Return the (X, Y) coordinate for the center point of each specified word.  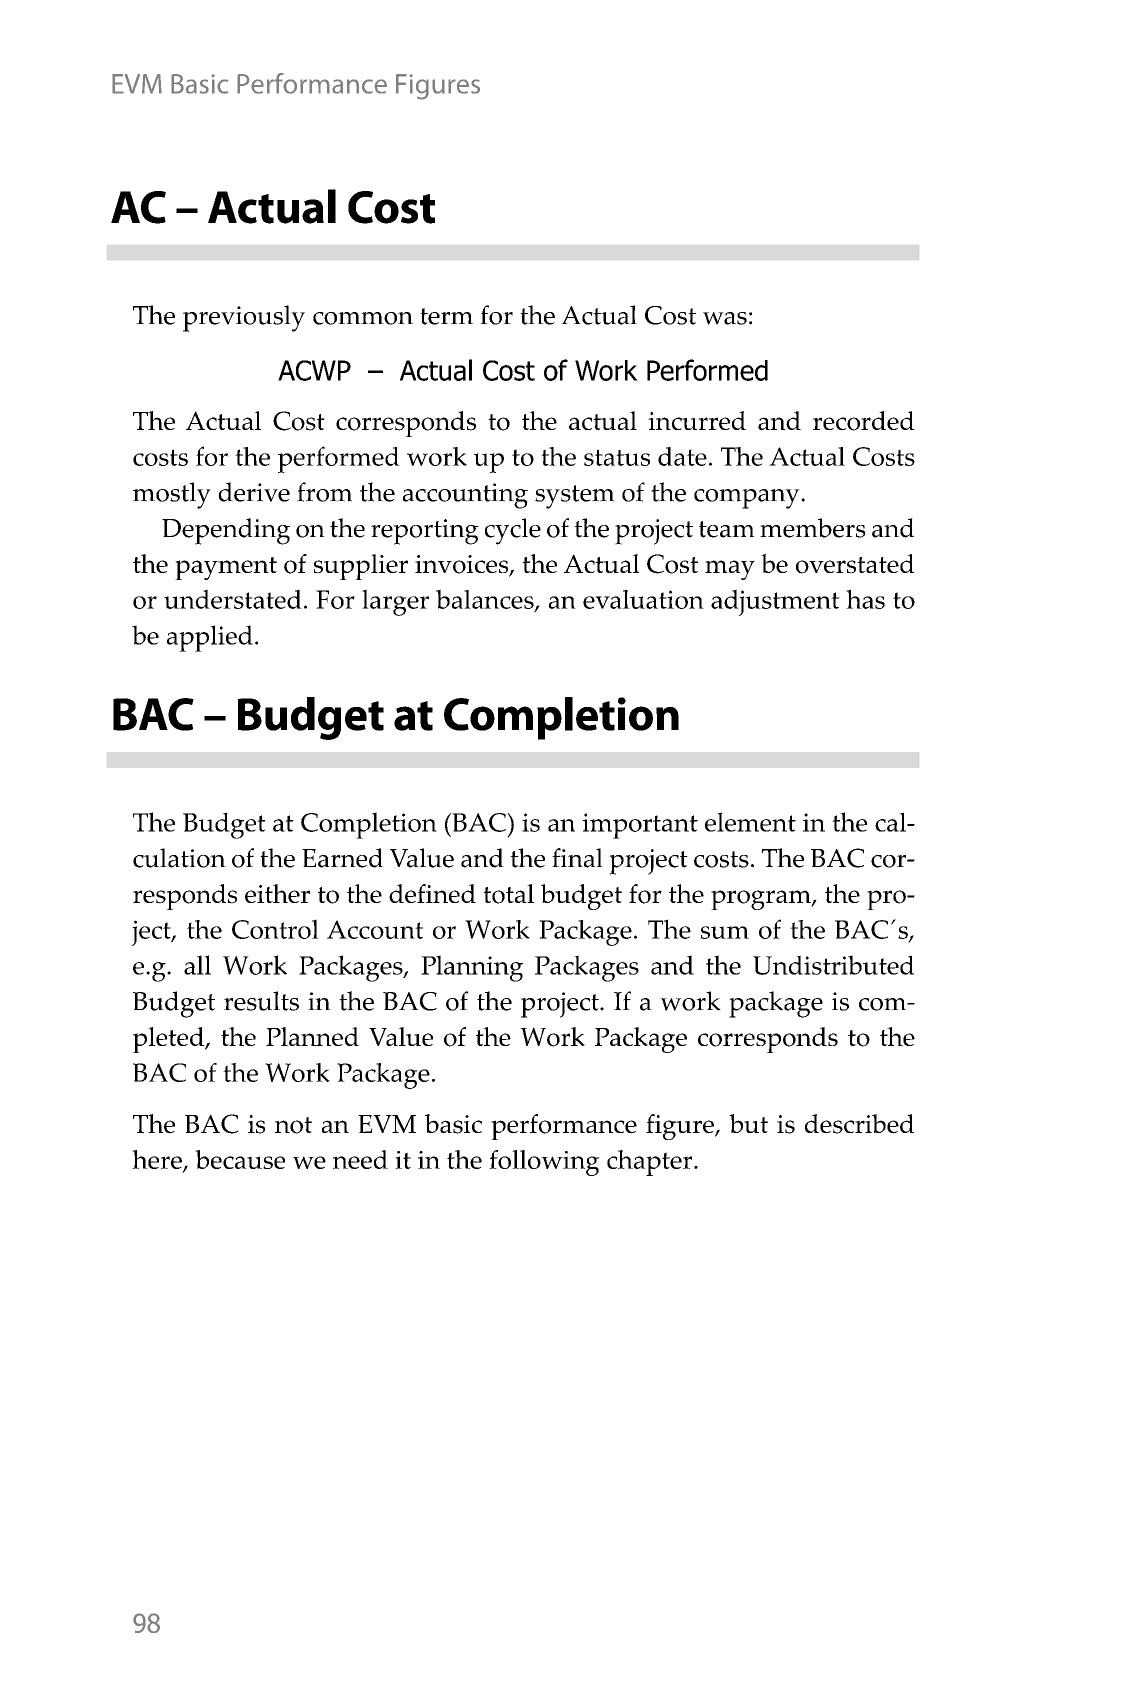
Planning (472, 968)
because (240, 1159)
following (544, 1163)
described (859, 1124)
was (725, 318)
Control (275, 929)
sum (725, 932)
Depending (226, 531)
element (750, 822)
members (813, 528)
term (446, 316)
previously (244, 318)
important (640, 826)
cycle (513, 531)
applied (210, 638)
